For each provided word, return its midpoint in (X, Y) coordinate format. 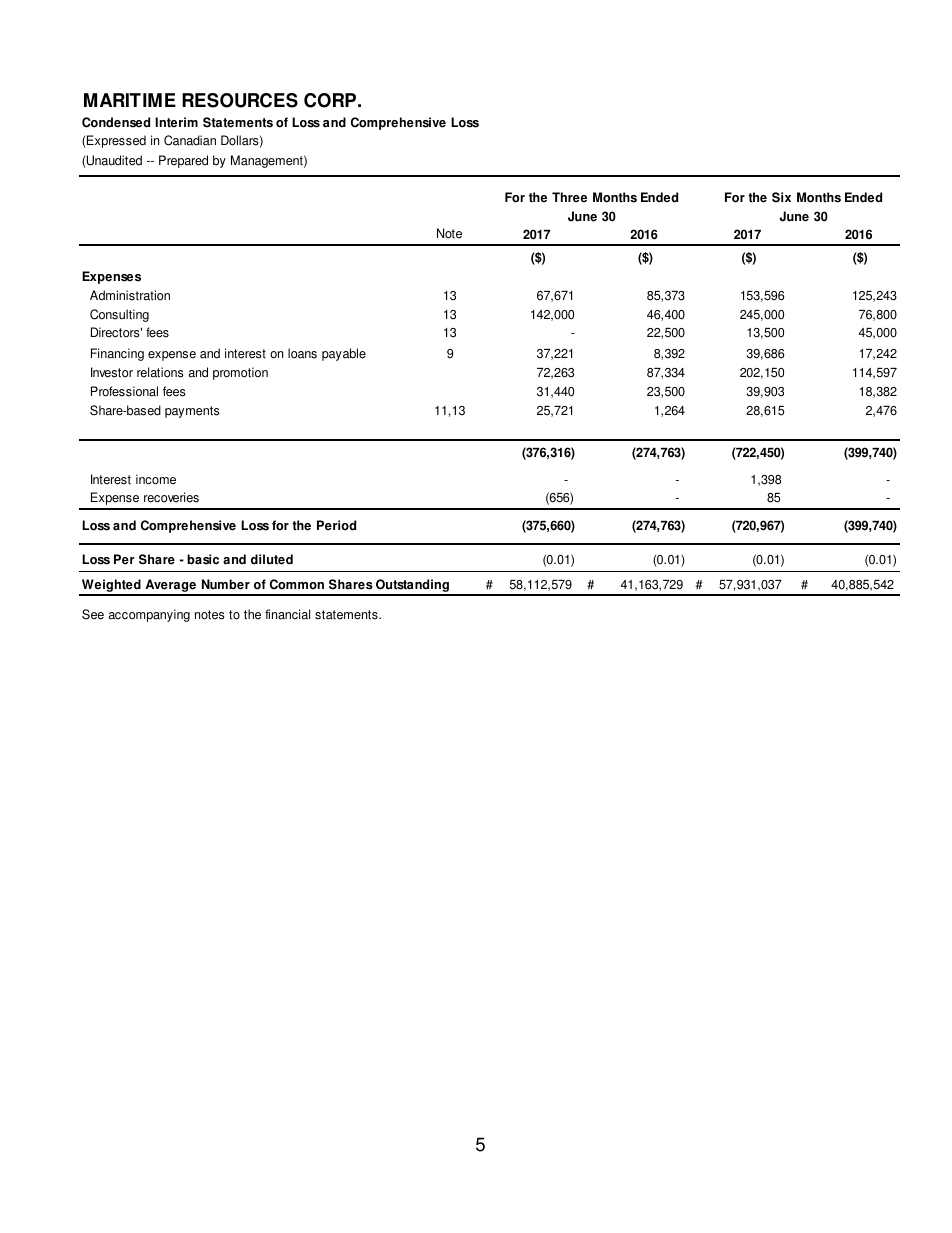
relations (160, 372)
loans (302, 353)
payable (344, 354)
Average (170, 587)
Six (781, 197)
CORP (331, 100)
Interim (176, 122)
